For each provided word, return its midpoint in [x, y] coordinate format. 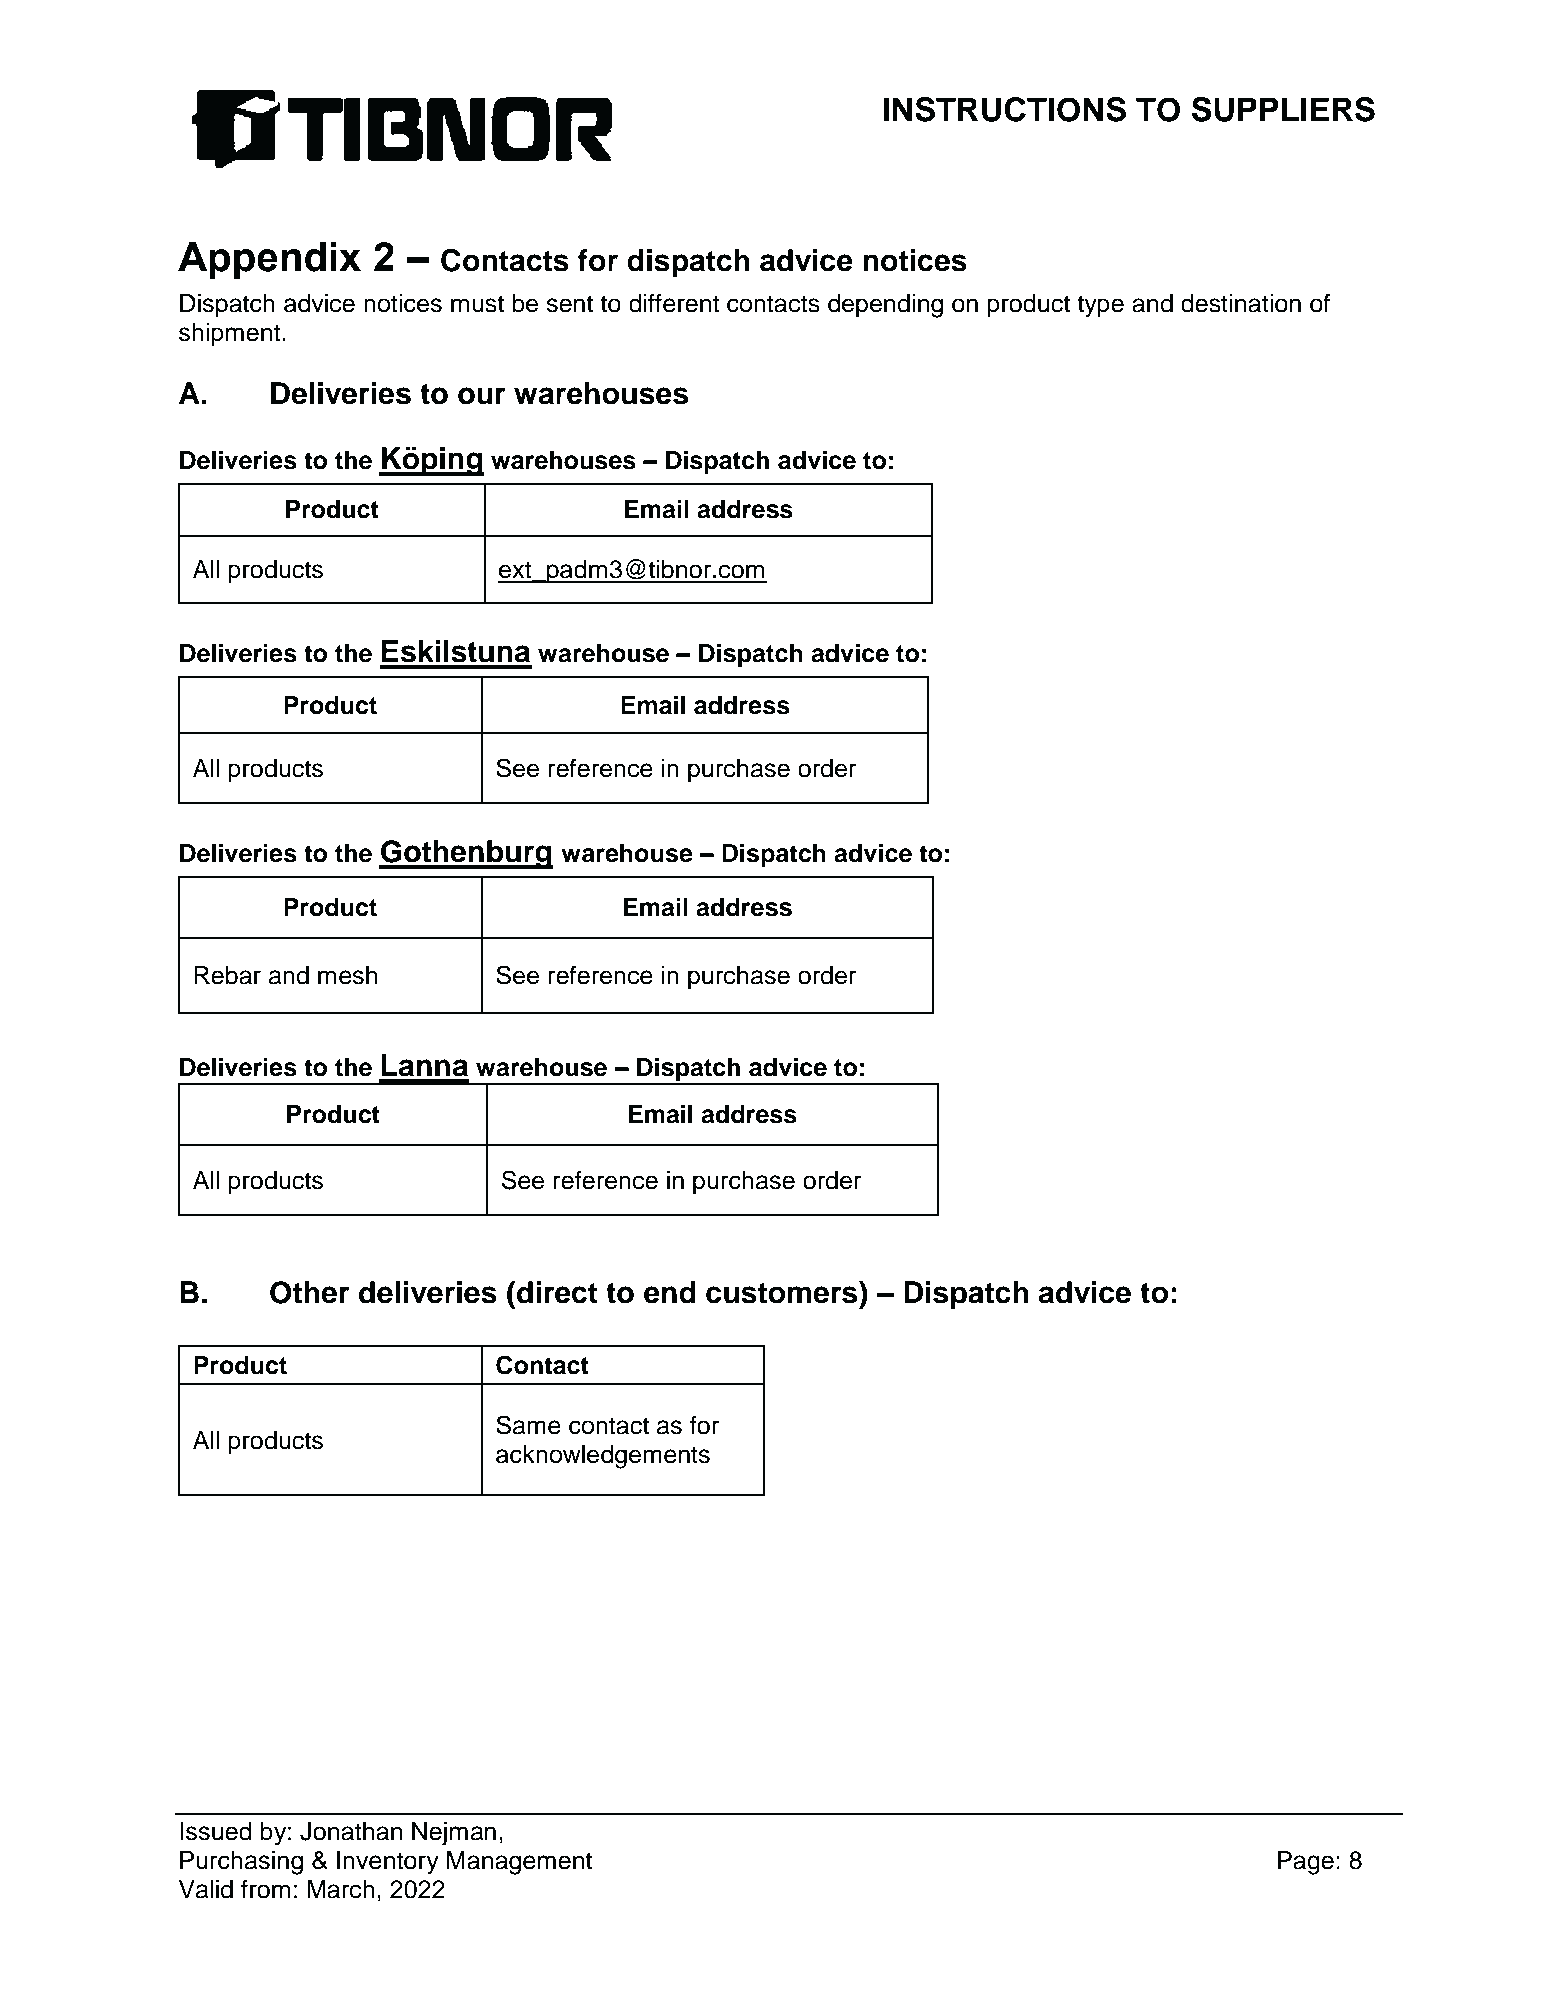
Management [519, 1863]
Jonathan [351, 1831]
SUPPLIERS [1283, 109]
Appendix [269, 260]
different [674, 303]
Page [1306, 1863]
